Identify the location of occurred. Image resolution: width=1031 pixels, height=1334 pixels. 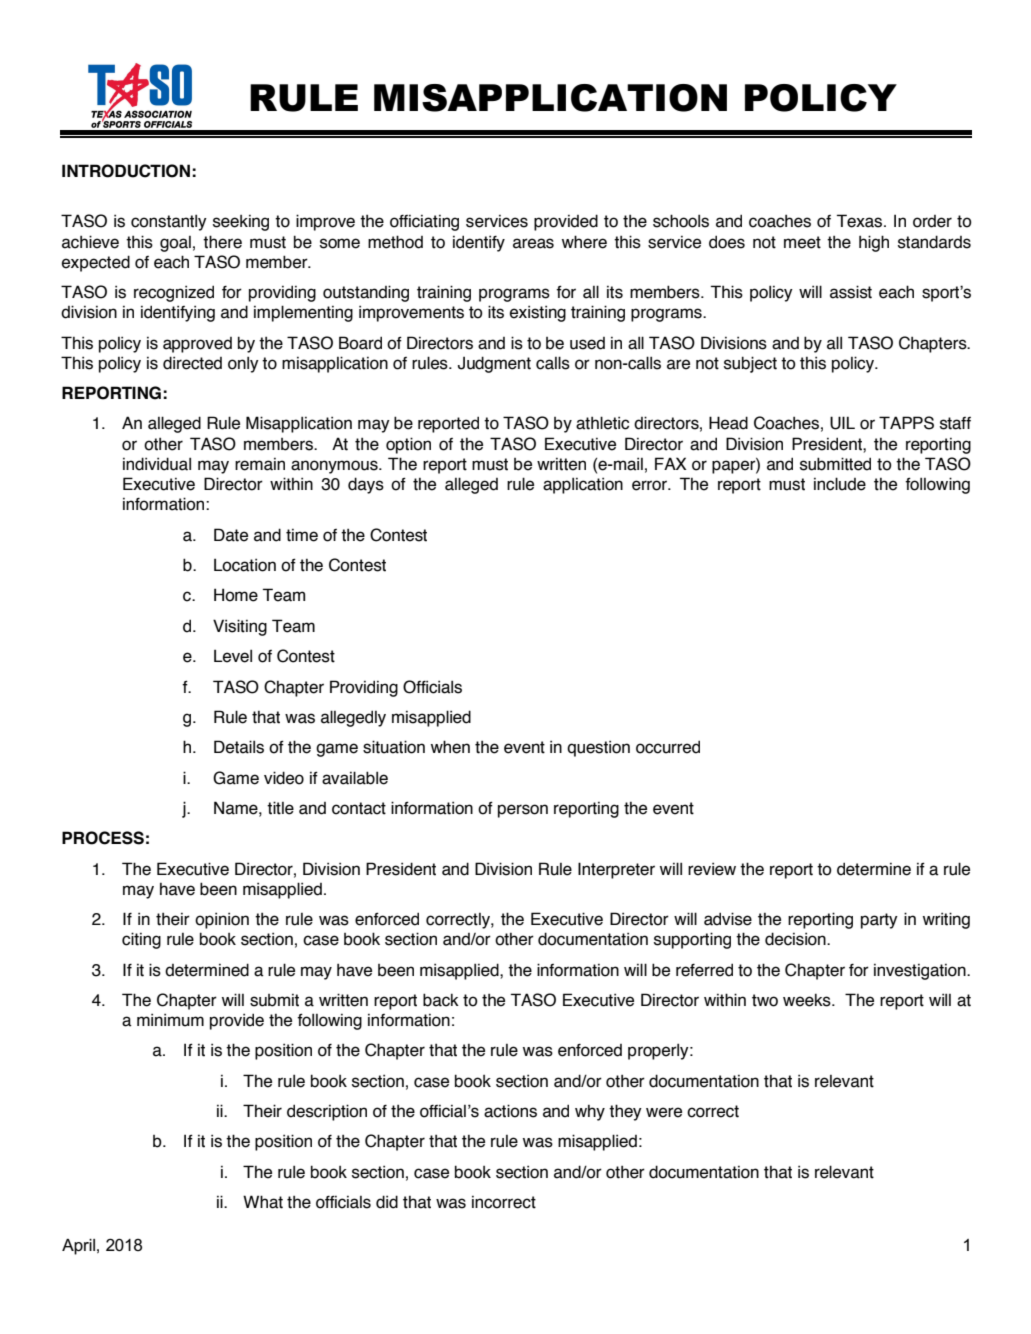
(668, 747).
